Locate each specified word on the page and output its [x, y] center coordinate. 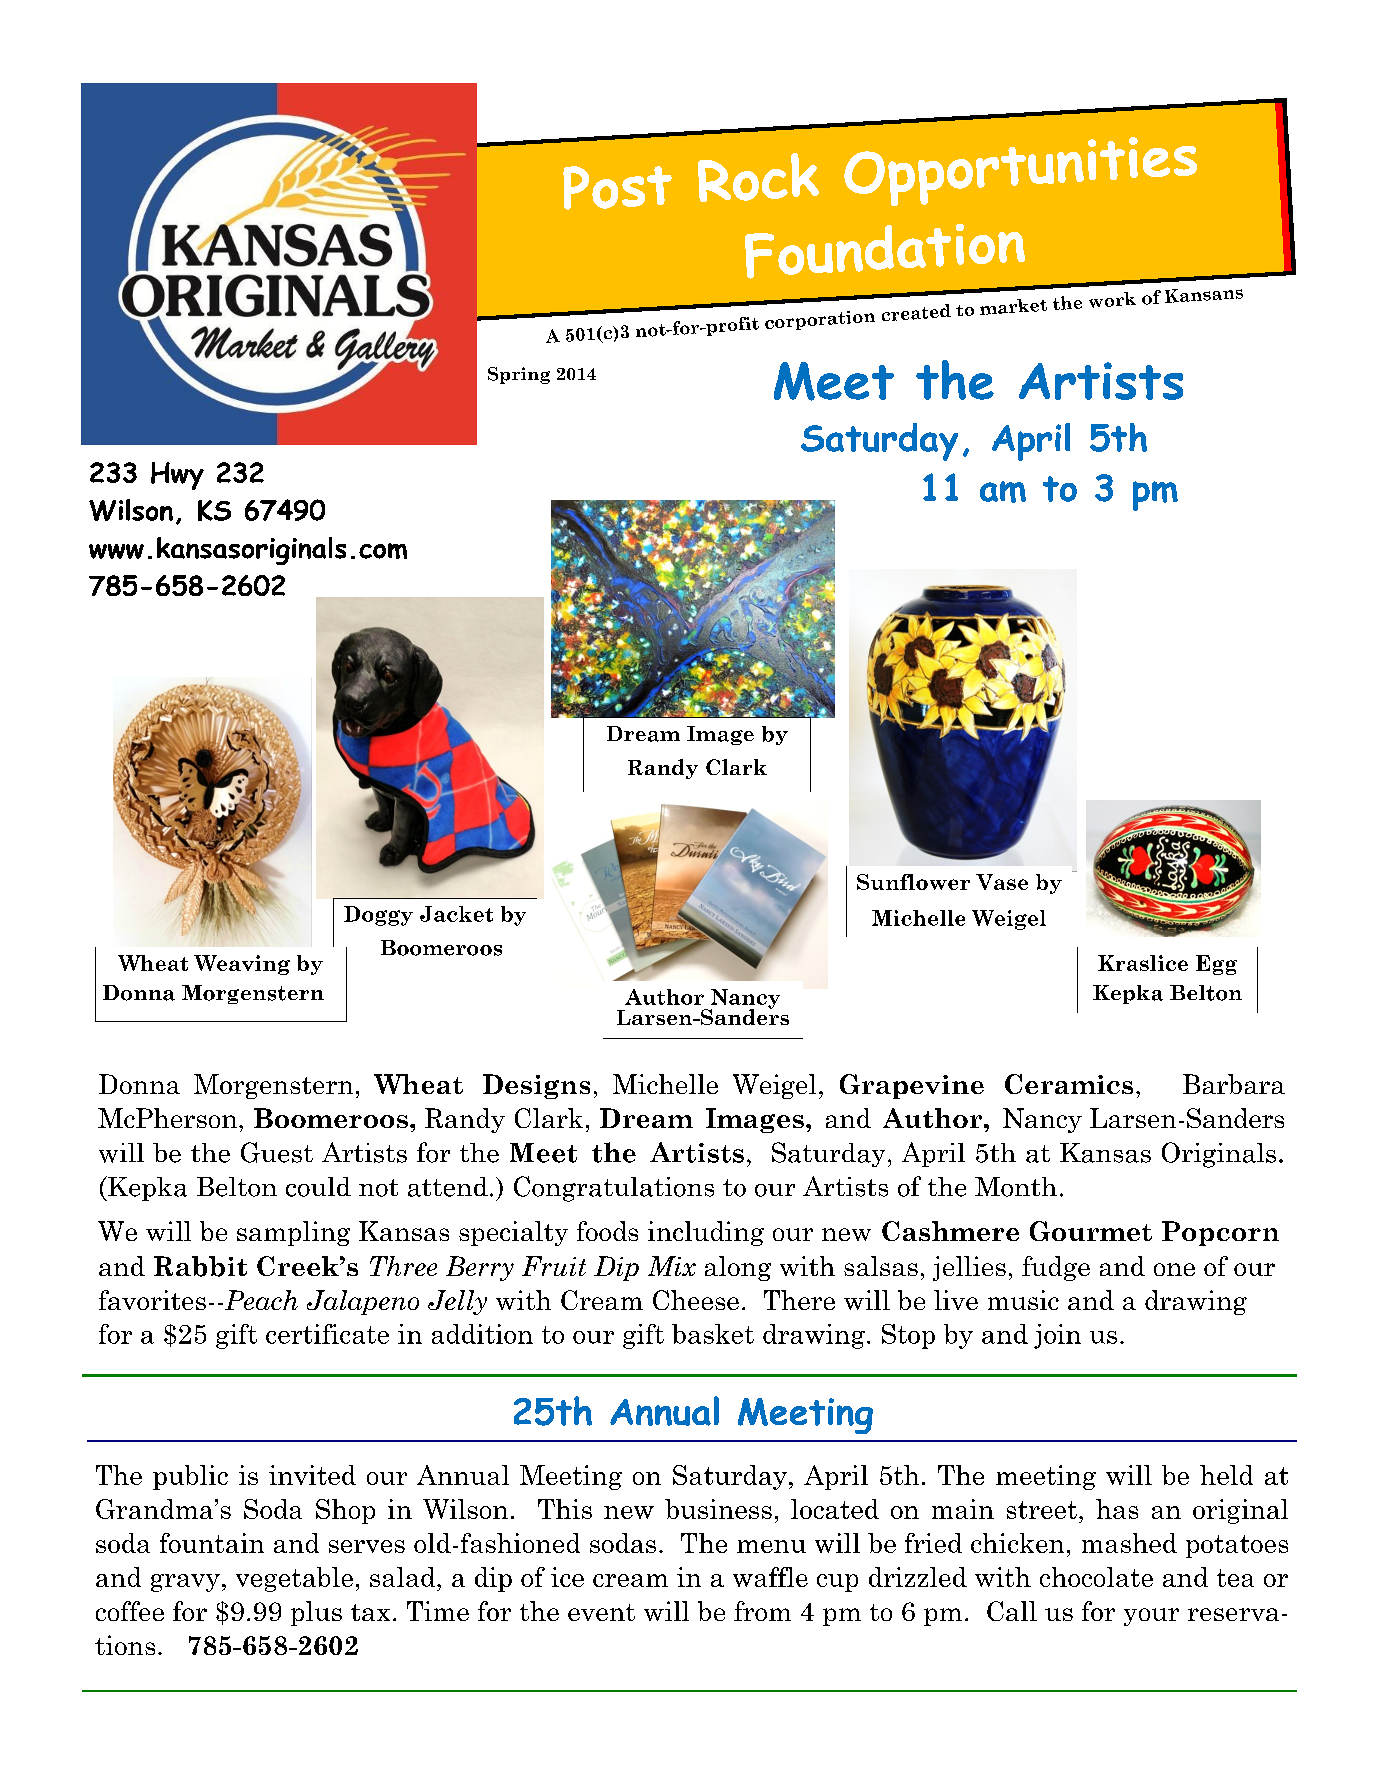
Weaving [242, 965]
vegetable [294, 1579]
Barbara [1234, 1084]
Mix [672, 1266]
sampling [293, 1233]
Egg [1216, 965]
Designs [536, 1086]
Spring [519, 375]
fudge [1056, 1268]
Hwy [177, 476]
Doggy [378, 916]
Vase [1002, 882]
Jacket [456, 914]
